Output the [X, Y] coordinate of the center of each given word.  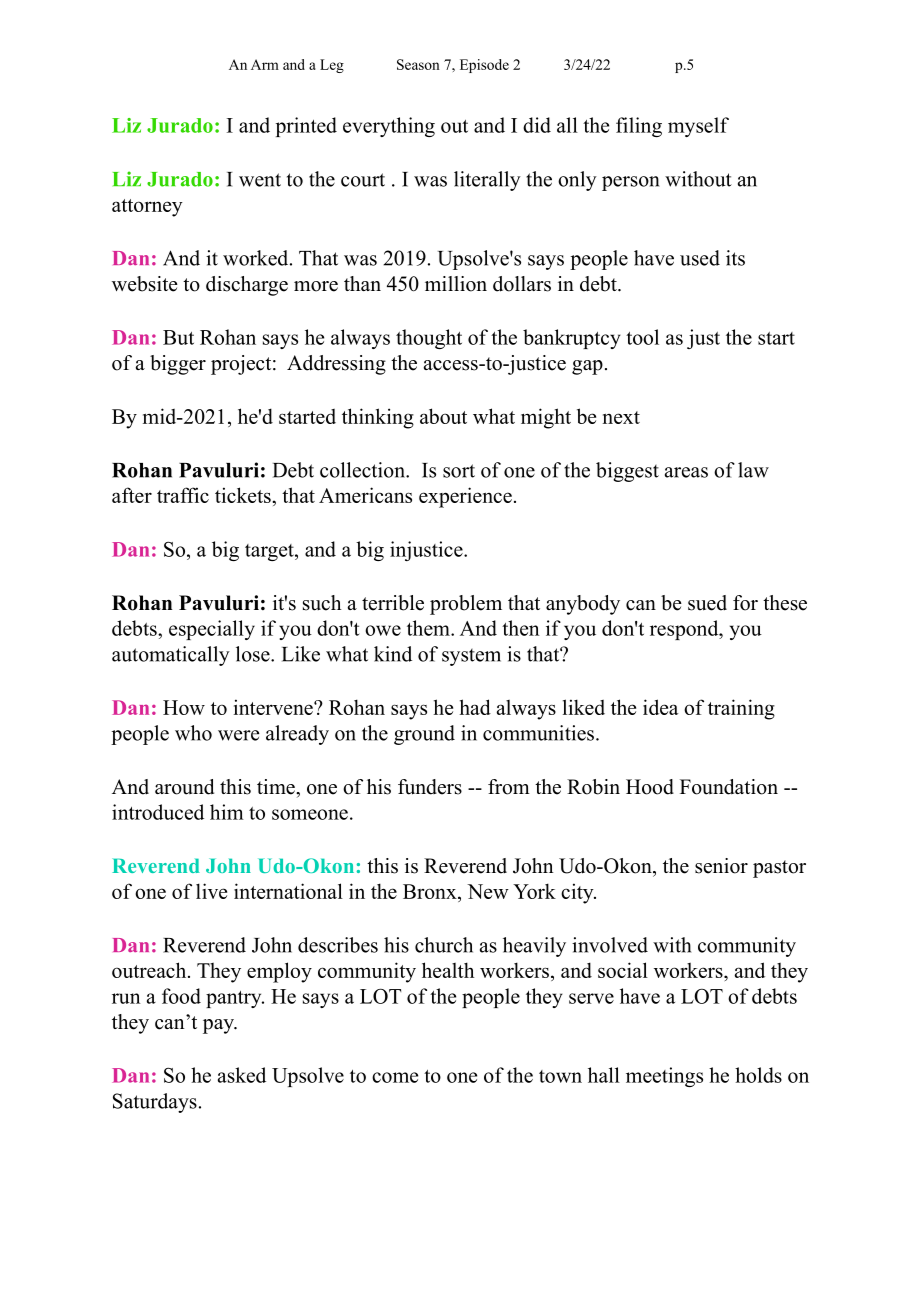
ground [424, 735]
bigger [178, 365]
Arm [265, 64]
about [443, 416]
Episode [484, 66]
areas [686, 472]
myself [698, 127]
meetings [664, 1077]
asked [242, 1075]
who [193, 733]
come [395, 1077]
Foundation [729, 787]
